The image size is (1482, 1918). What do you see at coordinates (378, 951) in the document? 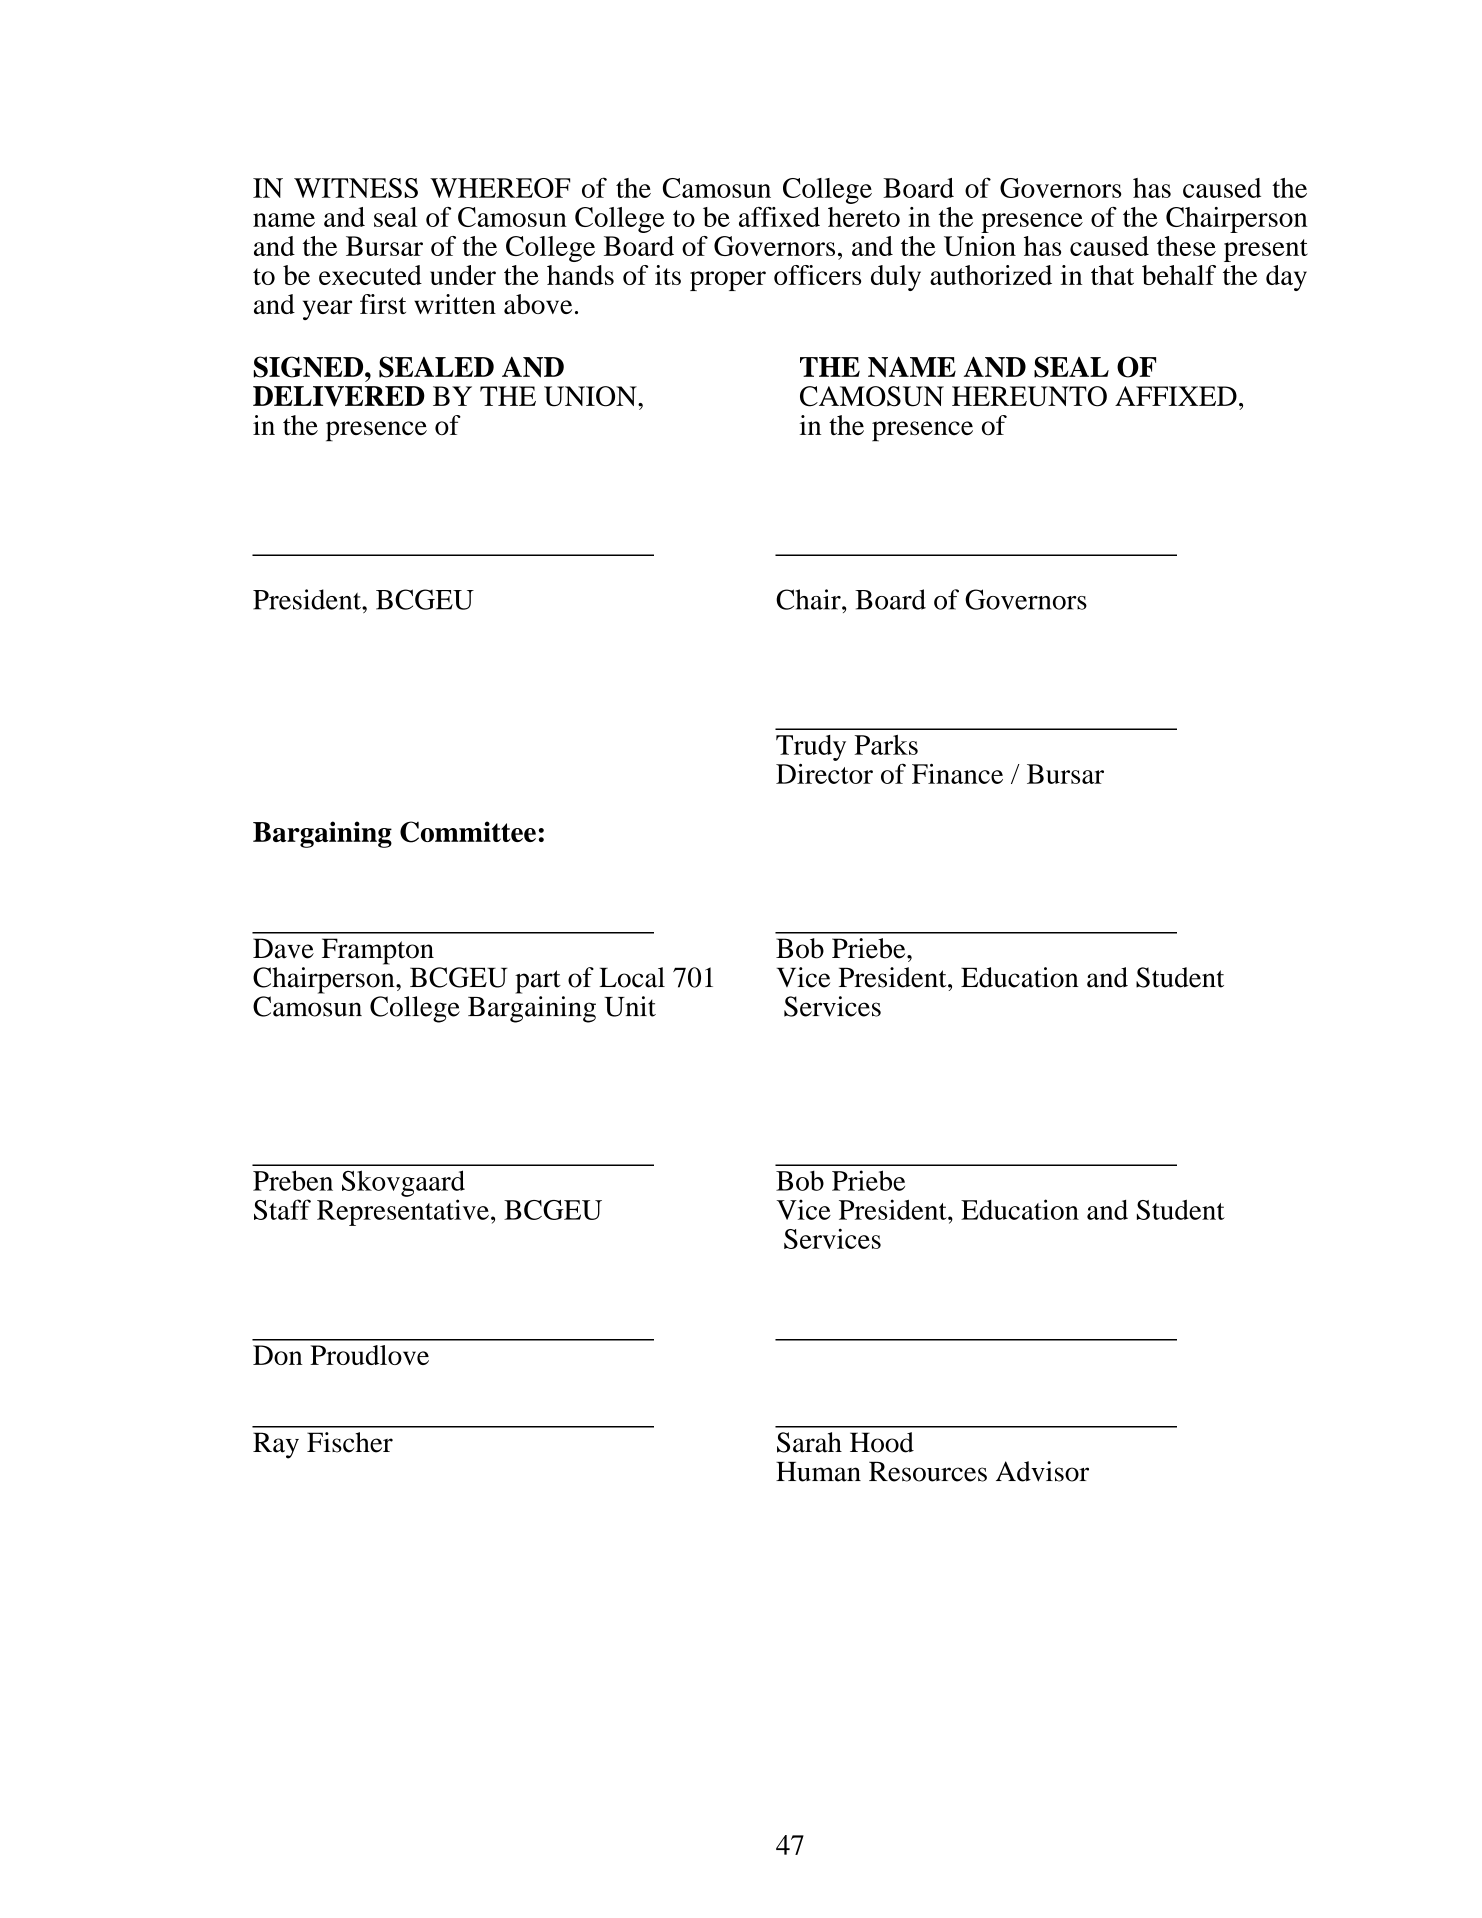
I see `Frampton` at bounding box center [378, 951].
